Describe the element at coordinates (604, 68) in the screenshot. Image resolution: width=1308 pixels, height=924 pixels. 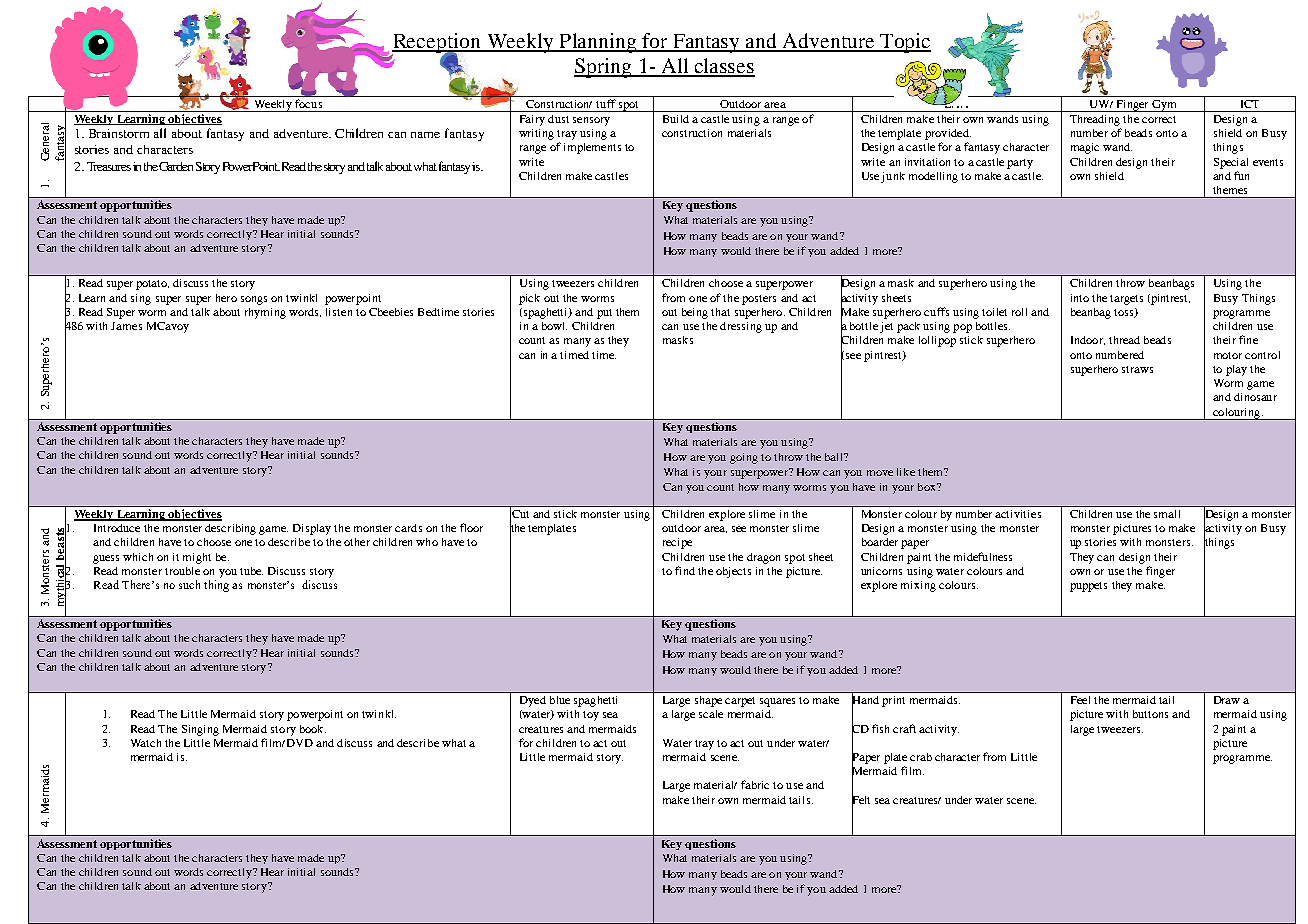
I see `Spring` at that location.
